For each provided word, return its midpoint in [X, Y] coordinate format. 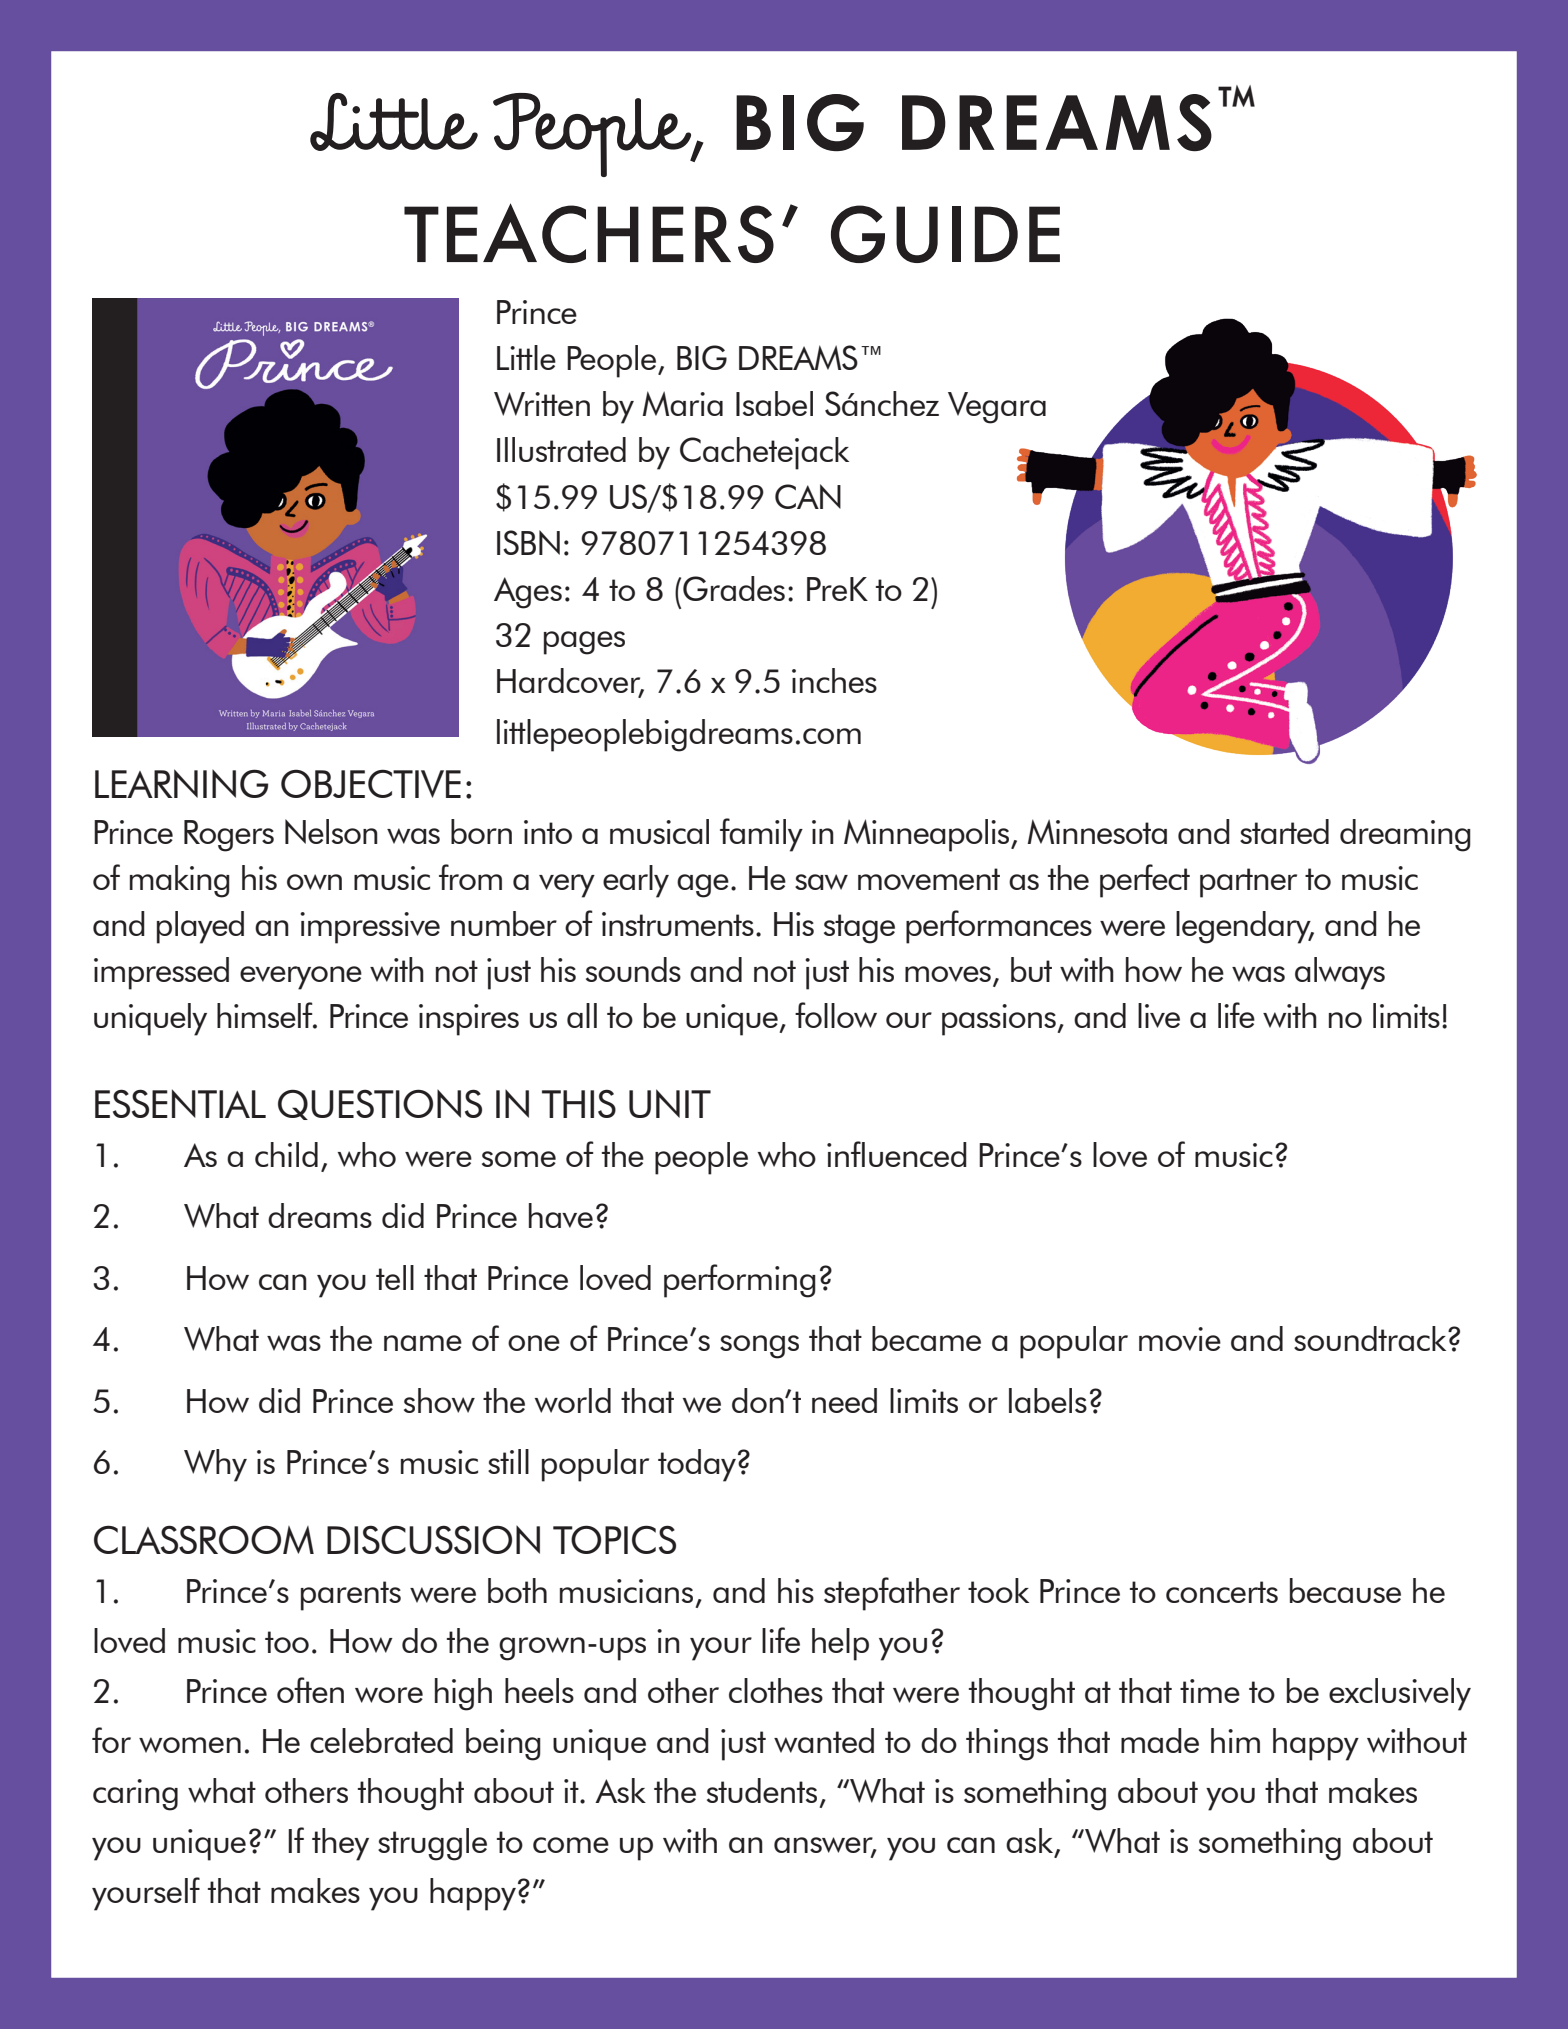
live [1159, 1015]
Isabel [774, 403]
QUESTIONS [380, 1104]
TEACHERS [589, 233]
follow [836, 1015]
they [340, 1844]
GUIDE [945, 234]
